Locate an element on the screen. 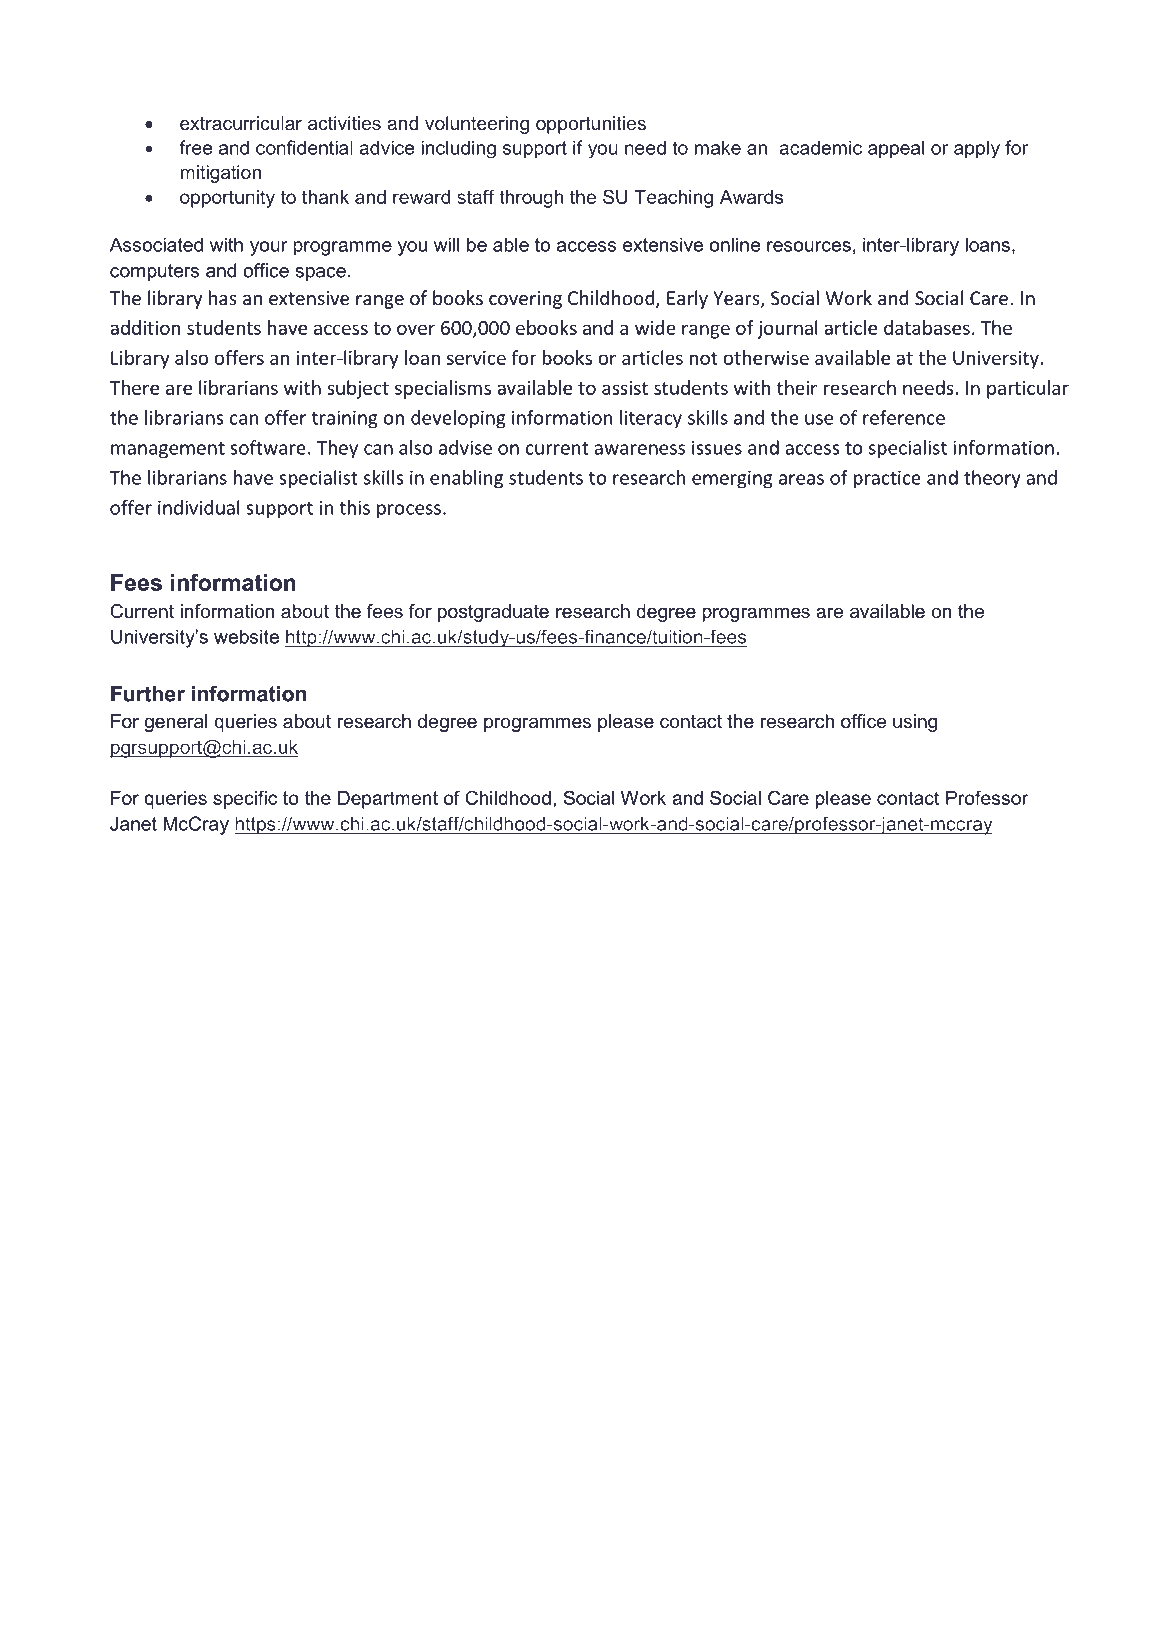 The height and width of the screenshot is (1631, 1153). specific is located at coordinates (245, 799).
